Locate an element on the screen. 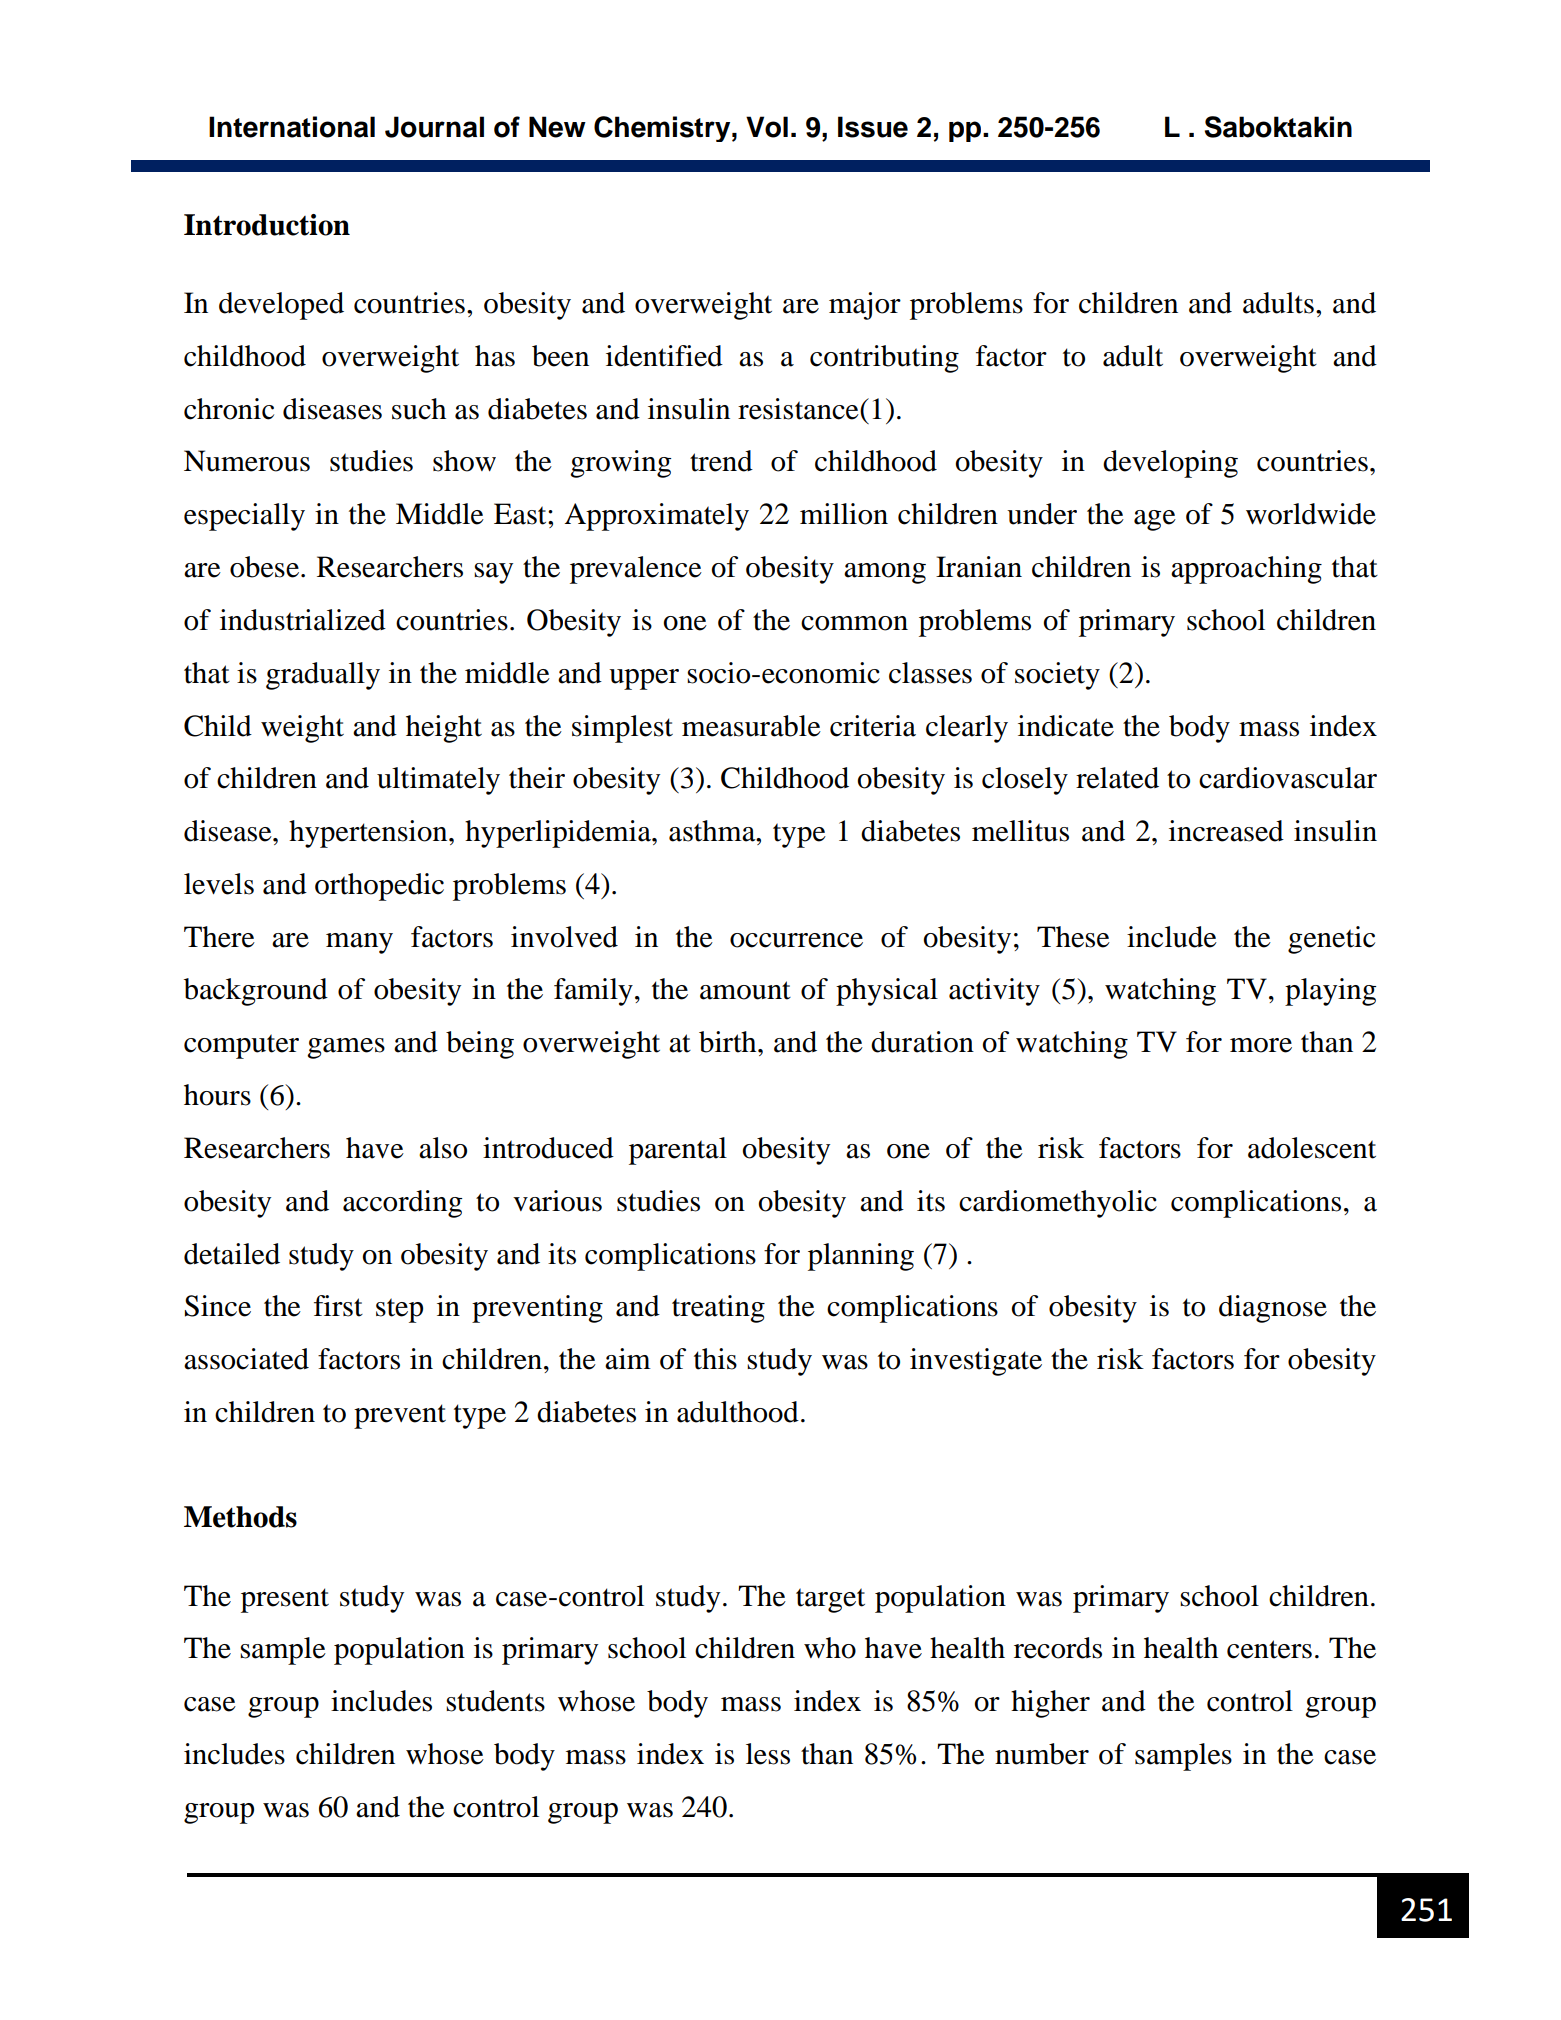 This screenshot has height=2020, width=1561. major is located at coordinates (865, 306).
